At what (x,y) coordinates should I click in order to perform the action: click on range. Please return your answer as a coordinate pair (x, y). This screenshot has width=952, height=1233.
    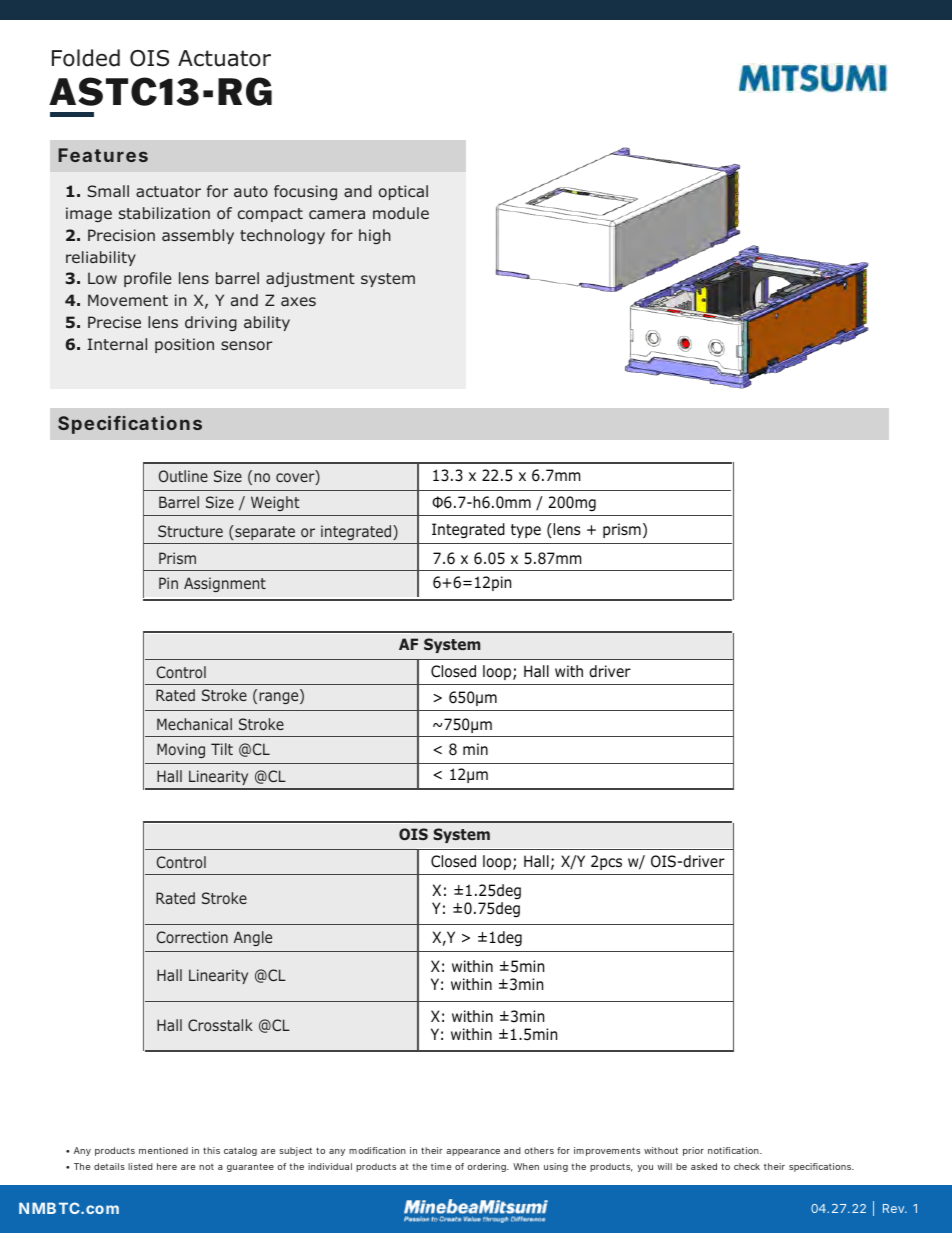
    Looking at the image, I should click on (280, 697).
